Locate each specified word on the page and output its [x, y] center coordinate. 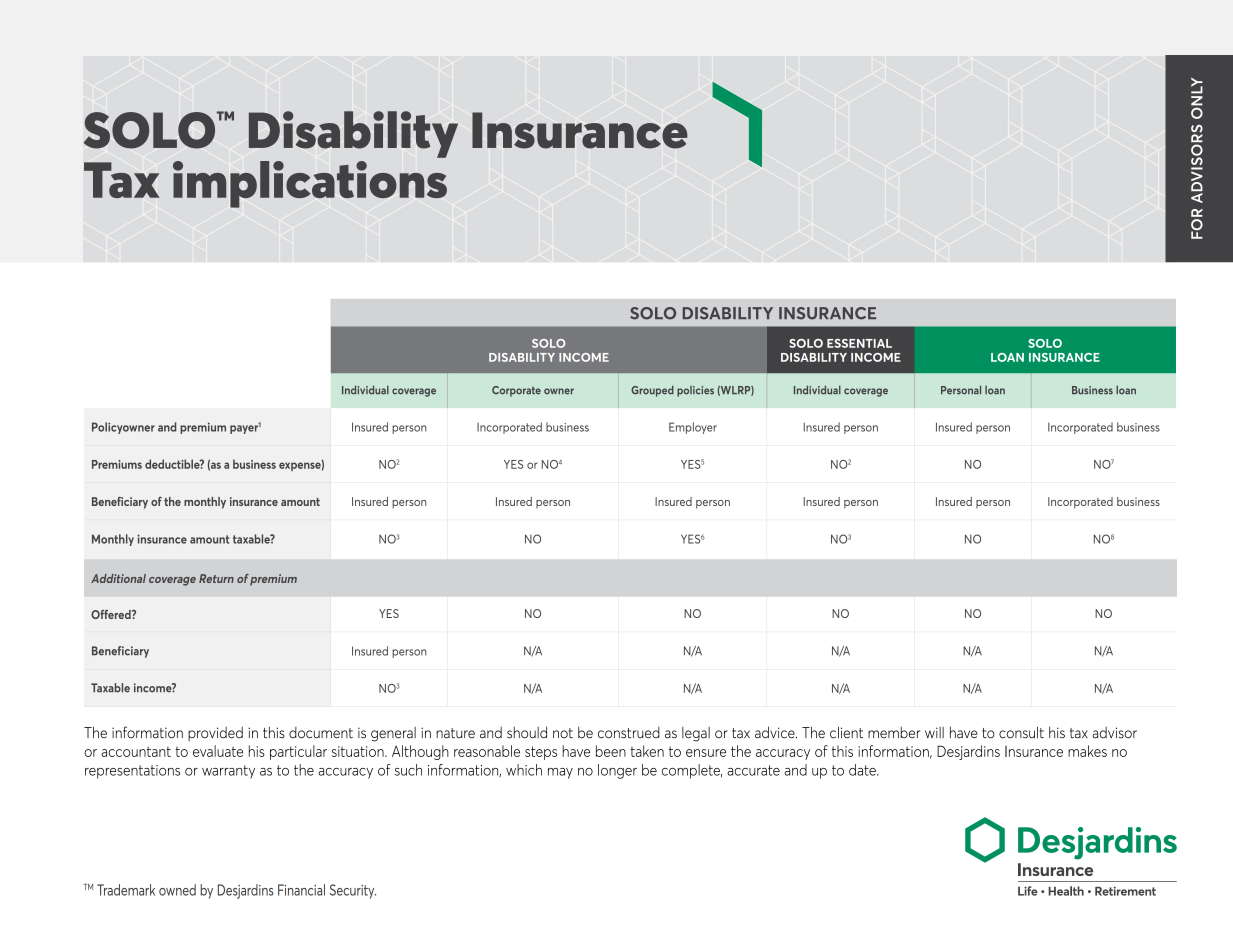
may [560, 773]
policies [695, 391]
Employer [693, 428]
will [934, 732]
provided [215, 734]
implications [310, 184]
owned [177, 890]
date [863, 770]
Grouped [652, 391]
